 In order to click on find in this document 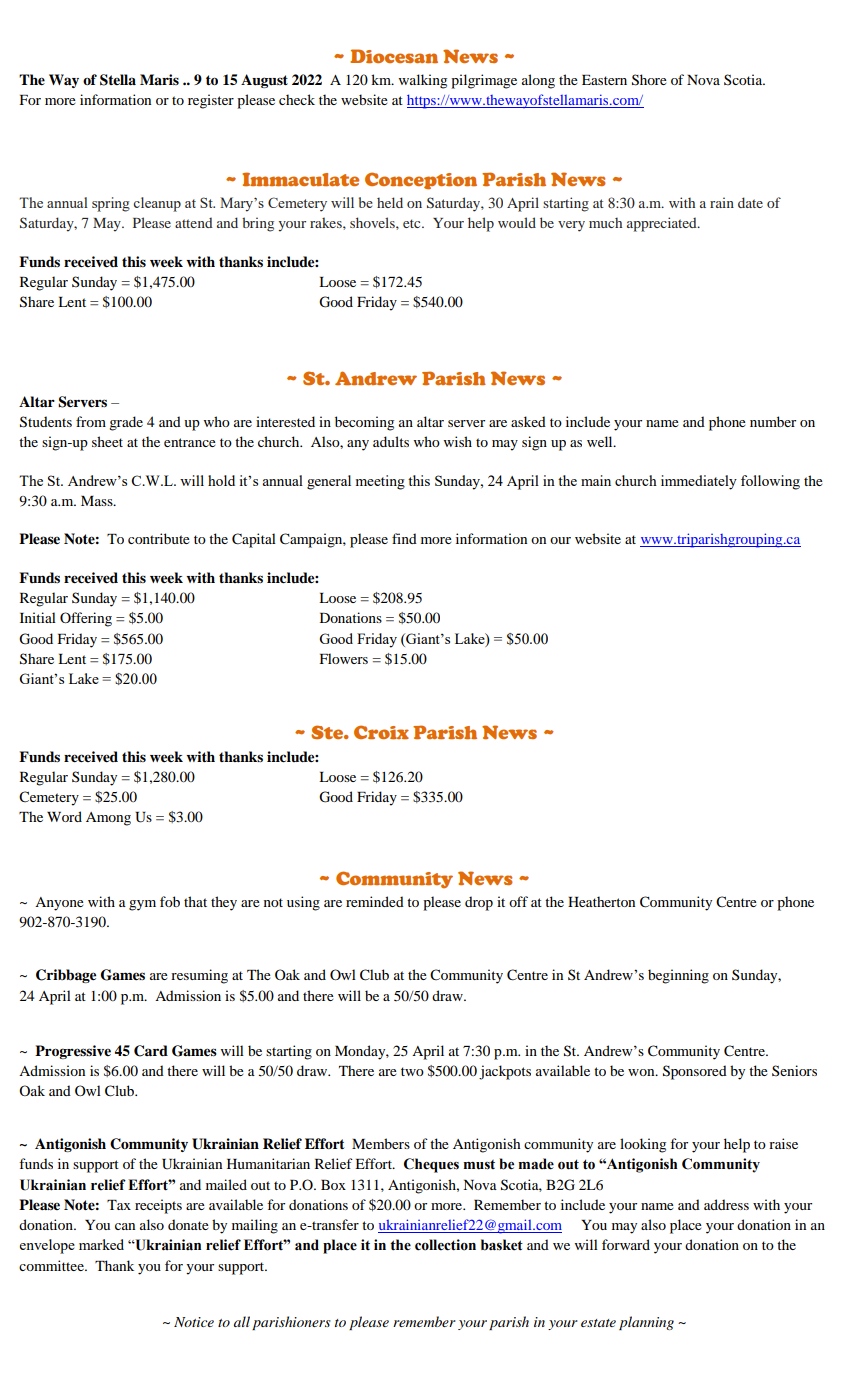, I will do `click(404, 538)`.
